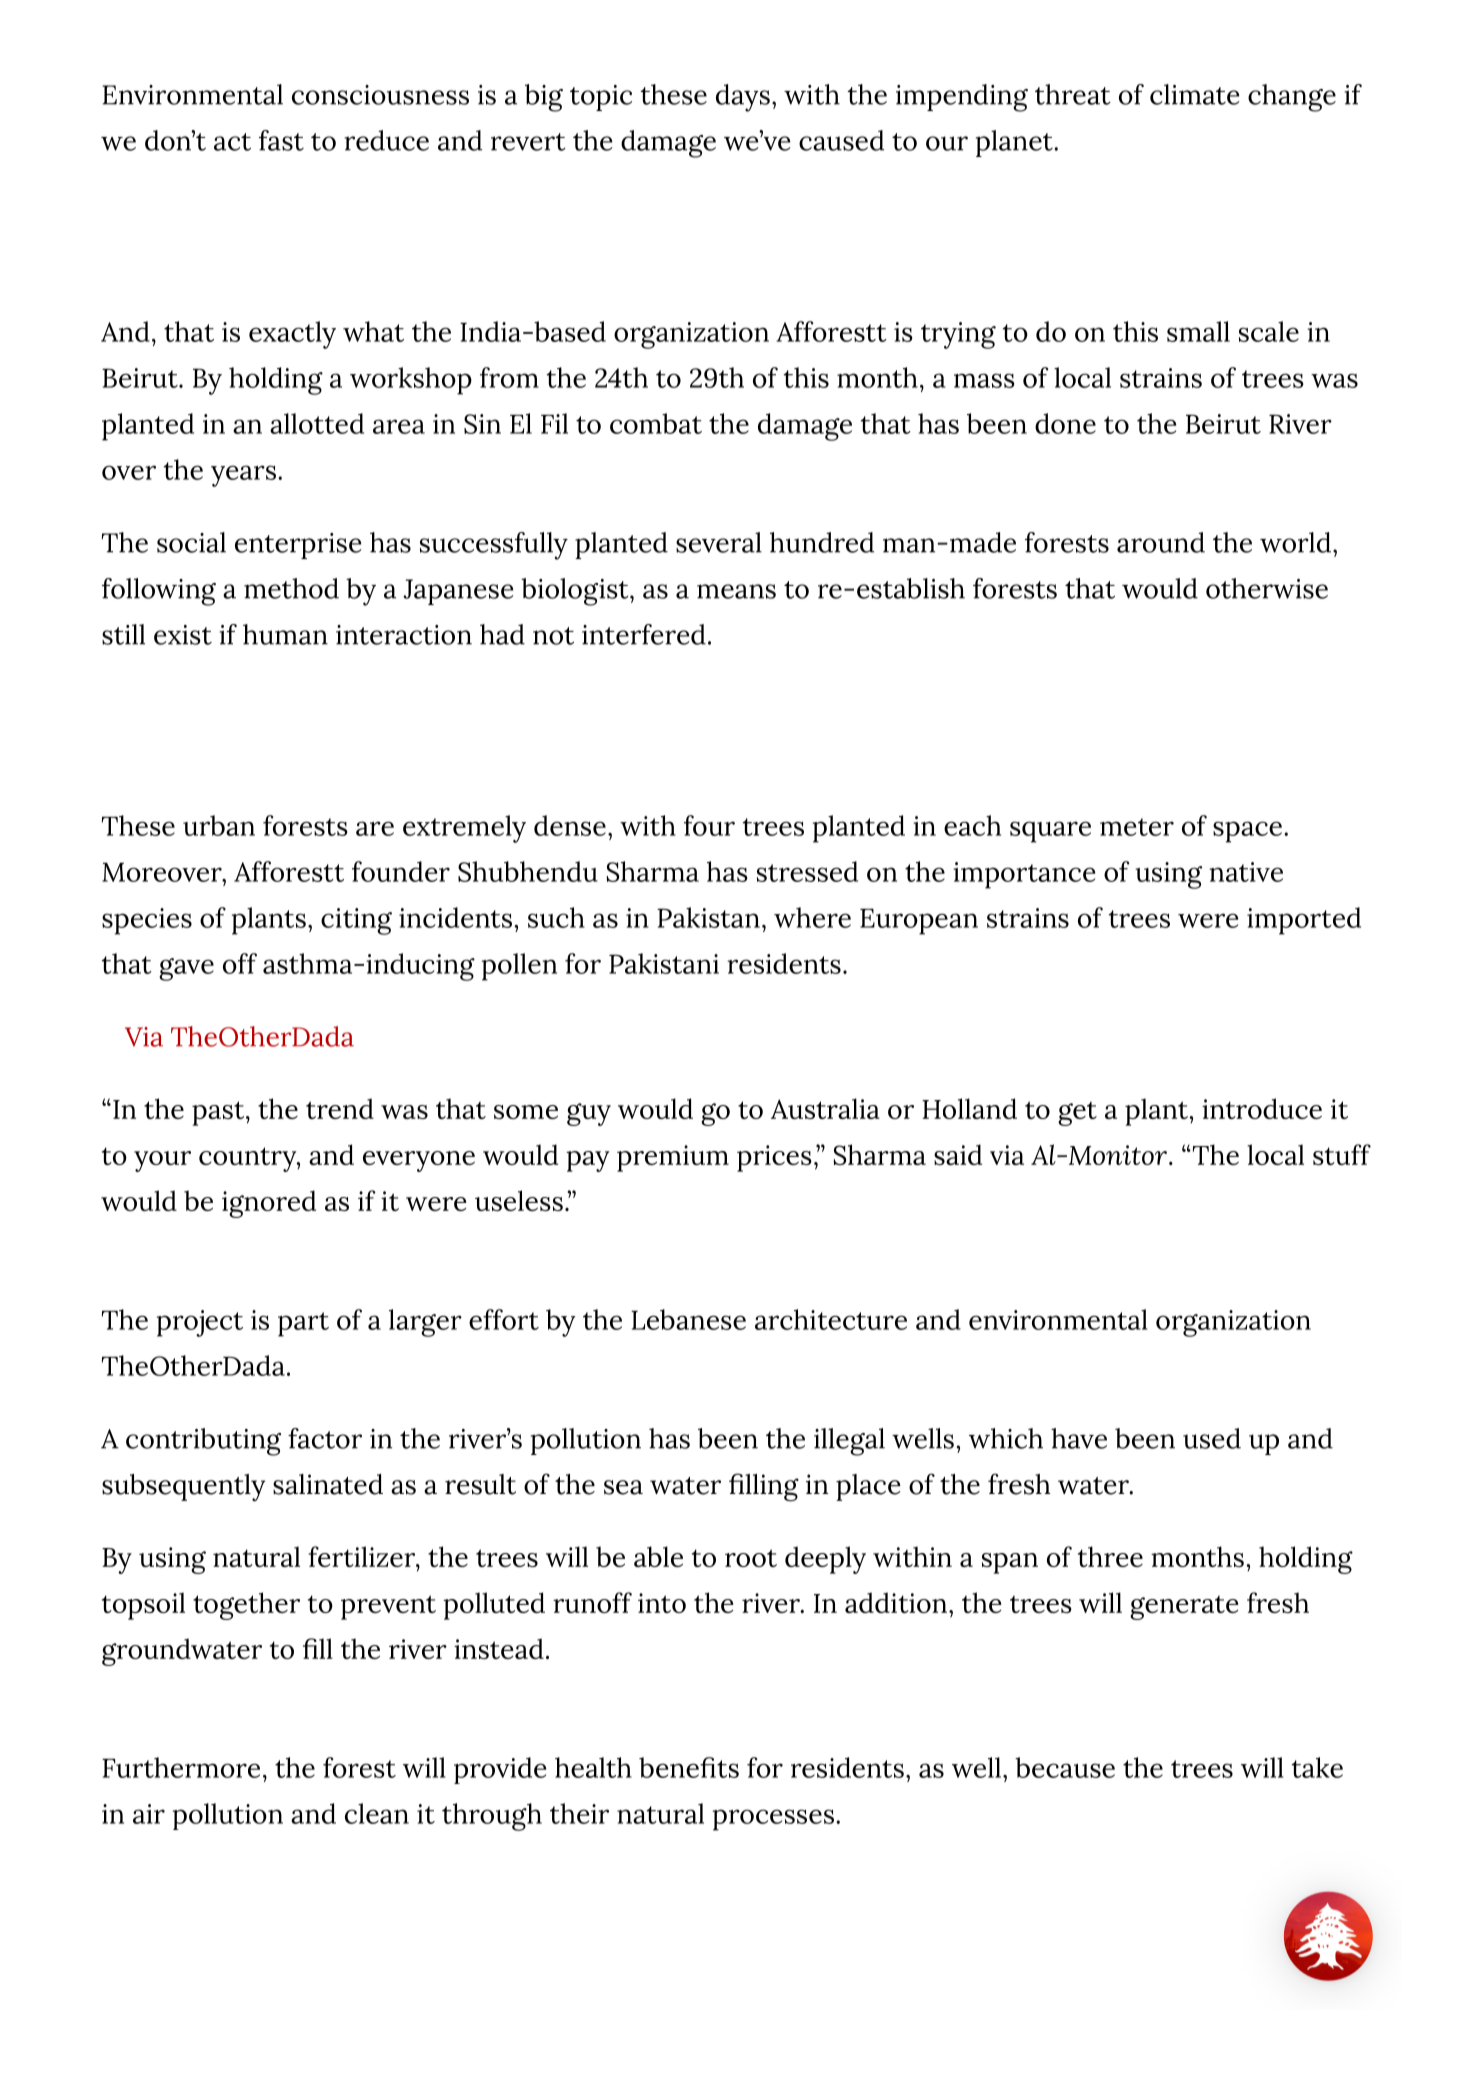 The image size is (1473, 2083). Describe the element at coordinates (181, 1767) in the page. I see `Furthermore` at that location.
